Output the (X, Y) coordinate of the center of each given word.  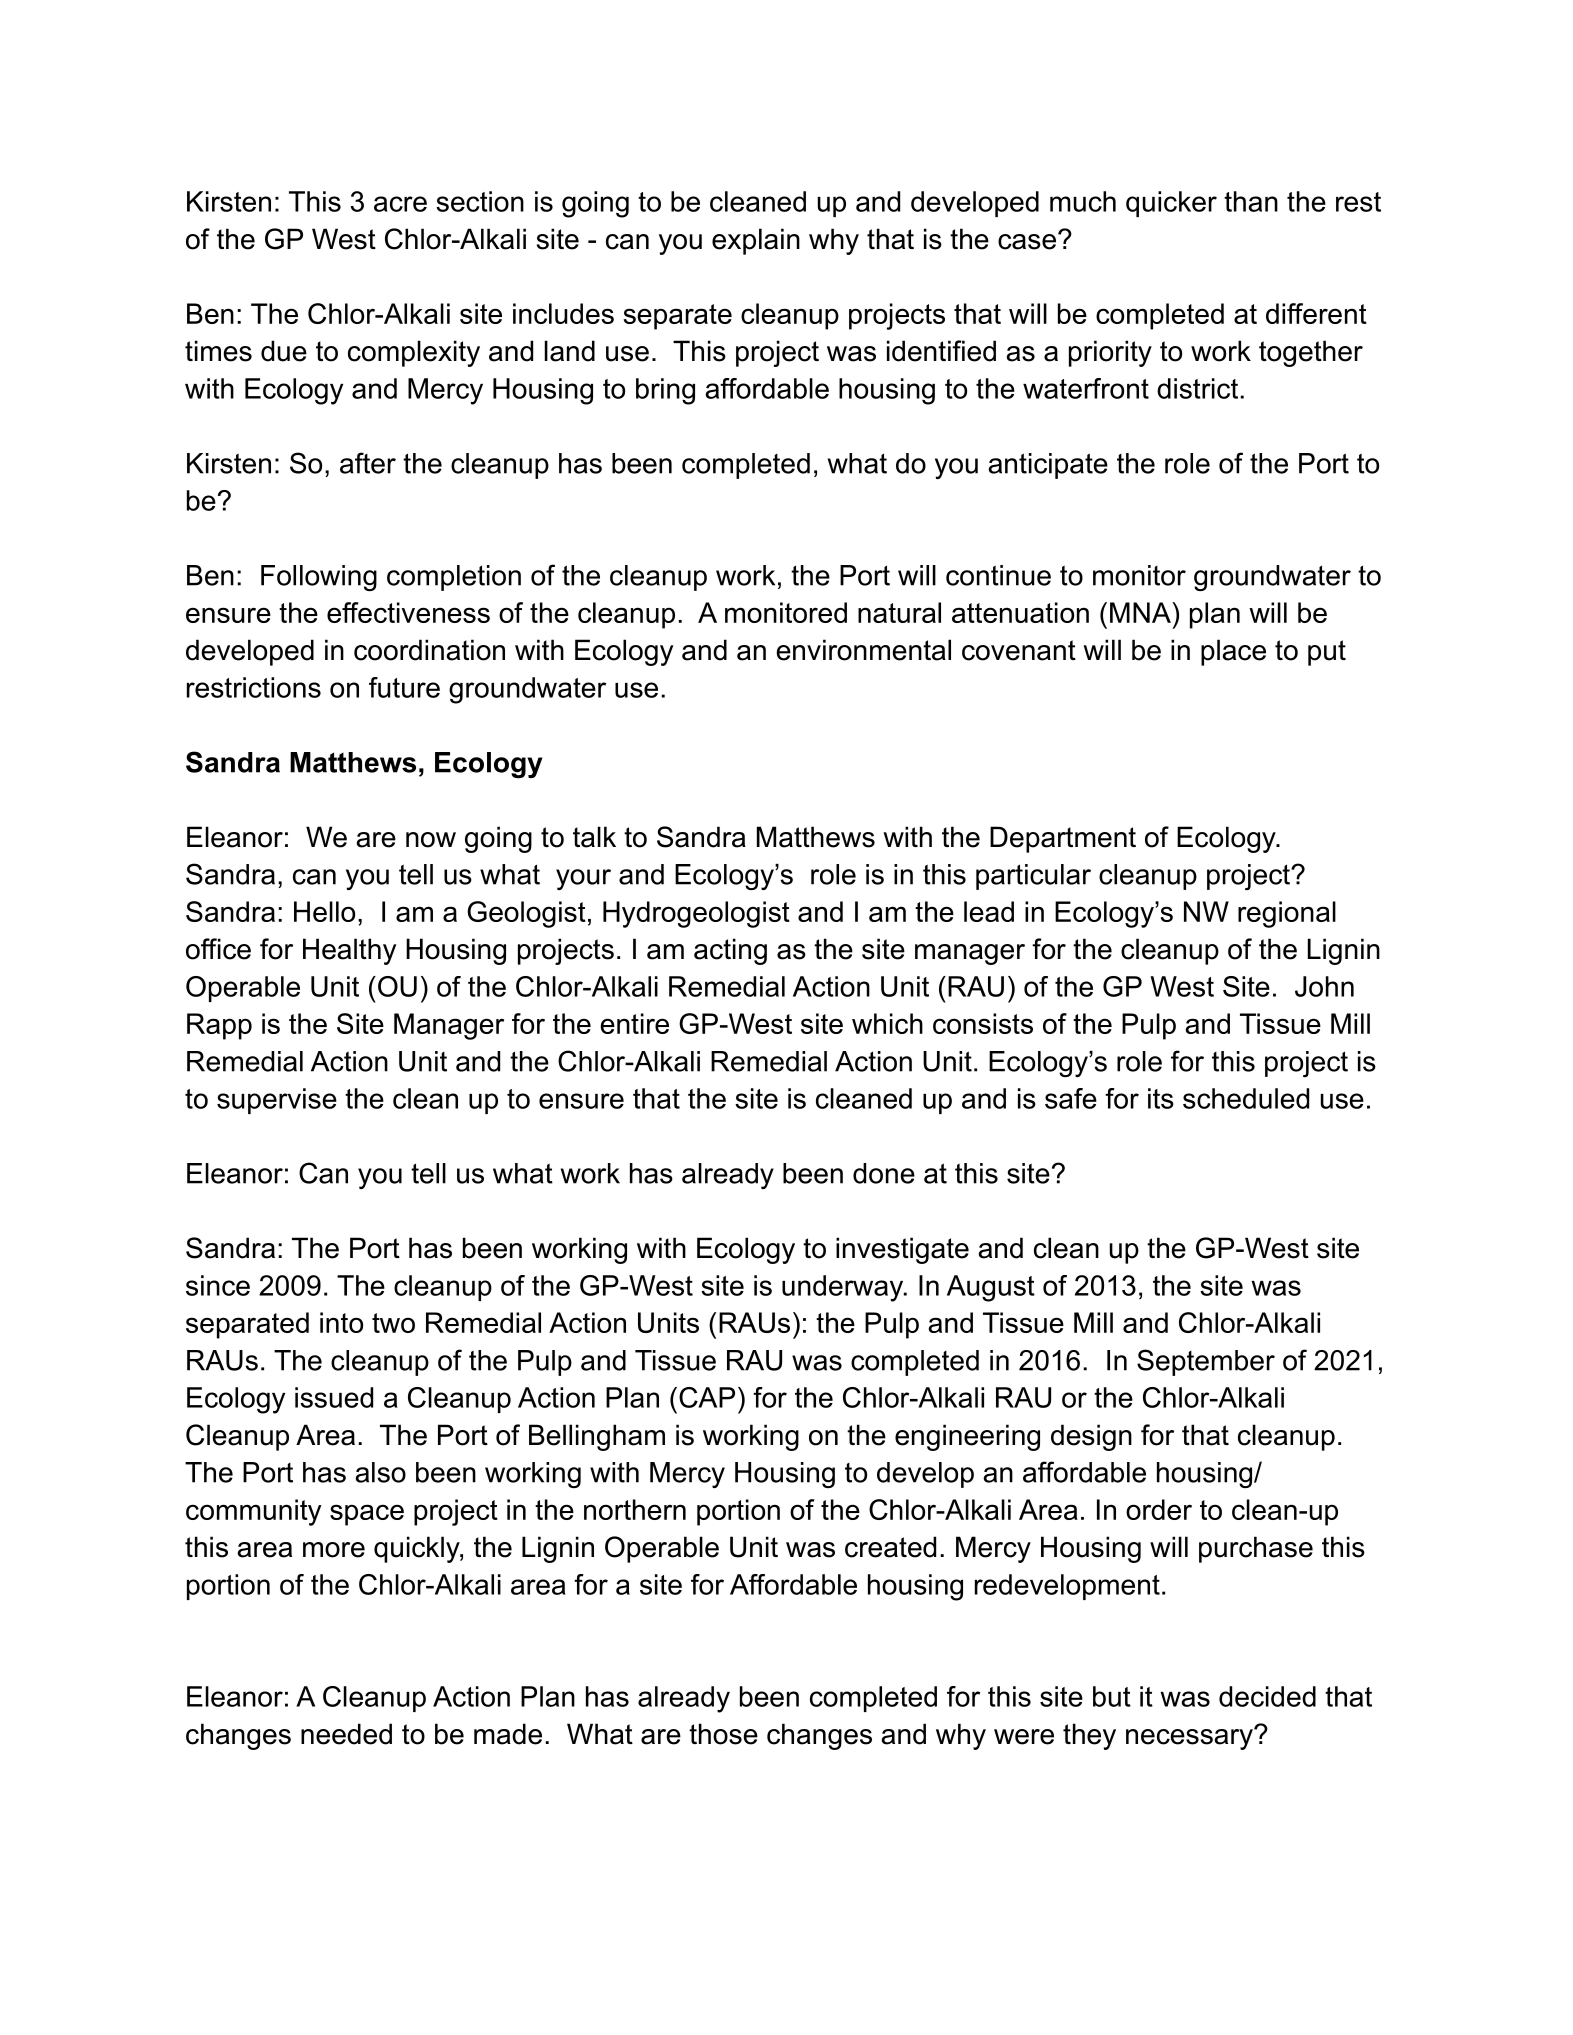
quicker (1171, 204)
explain (756, 241)
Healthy (349, 951)
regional (1287, 914)
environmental (863, 650)
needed (346, 1734)
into (341, 1322)
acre (400, 204)
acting (730, 951)
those (723, 1734)
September (1206, 1362)
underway (844, 1288)
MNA (1141, 612)
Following (319, 578)
